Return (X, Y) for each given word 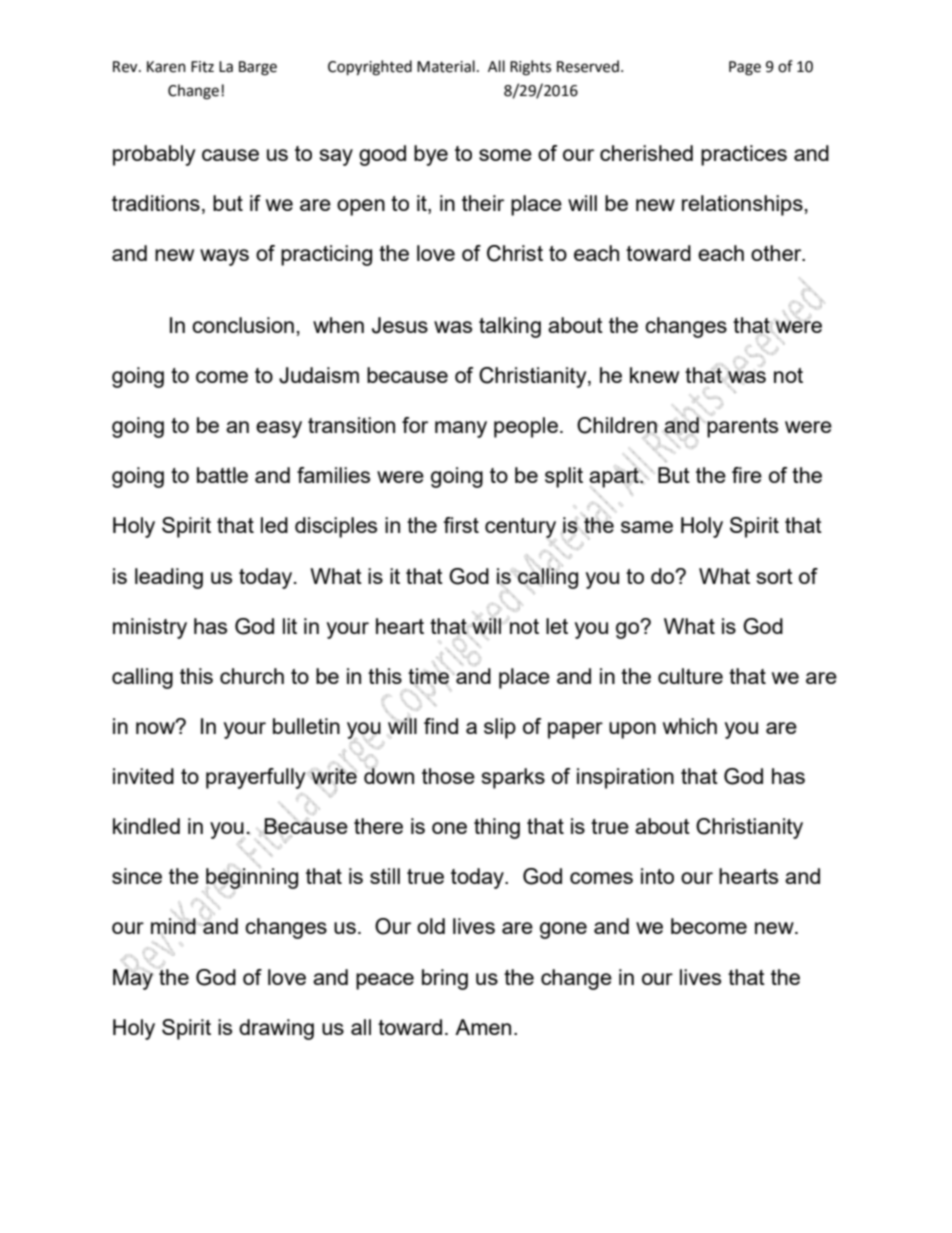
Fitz (202, 67)
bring (445, 979)
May (133, 979)
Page (745, 68)
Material (446, 66)
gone (563, 930)
